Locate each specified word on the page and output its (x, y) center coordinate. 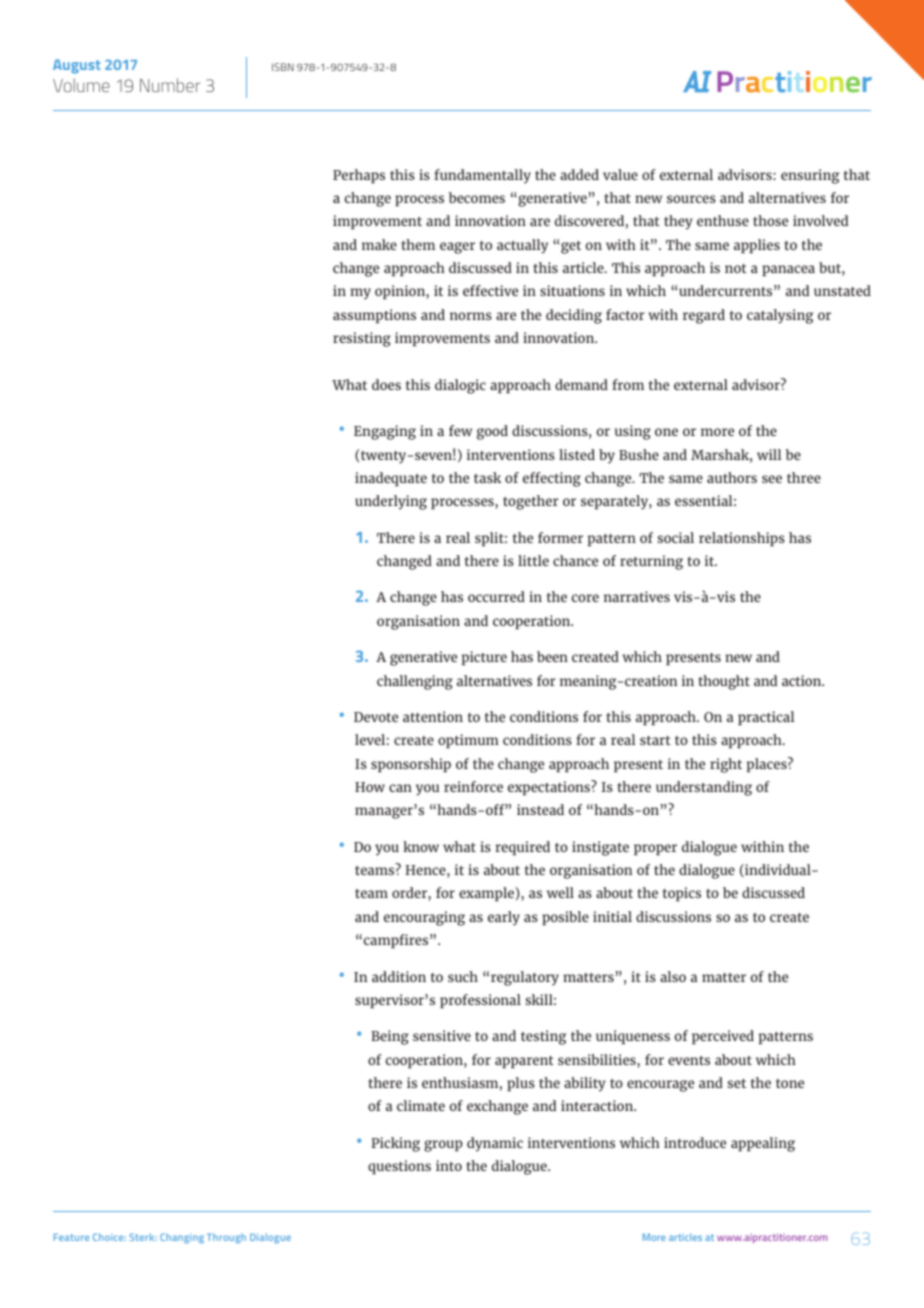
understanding (704, 788)
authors (732, 477)
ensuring (810, 176)
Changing (182, 1238)
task (488, 477)
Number (170, 85)
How (370, 787)
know (421, 846)
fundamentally (482, 176)
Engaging (385, 432)
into (449, 1165)
